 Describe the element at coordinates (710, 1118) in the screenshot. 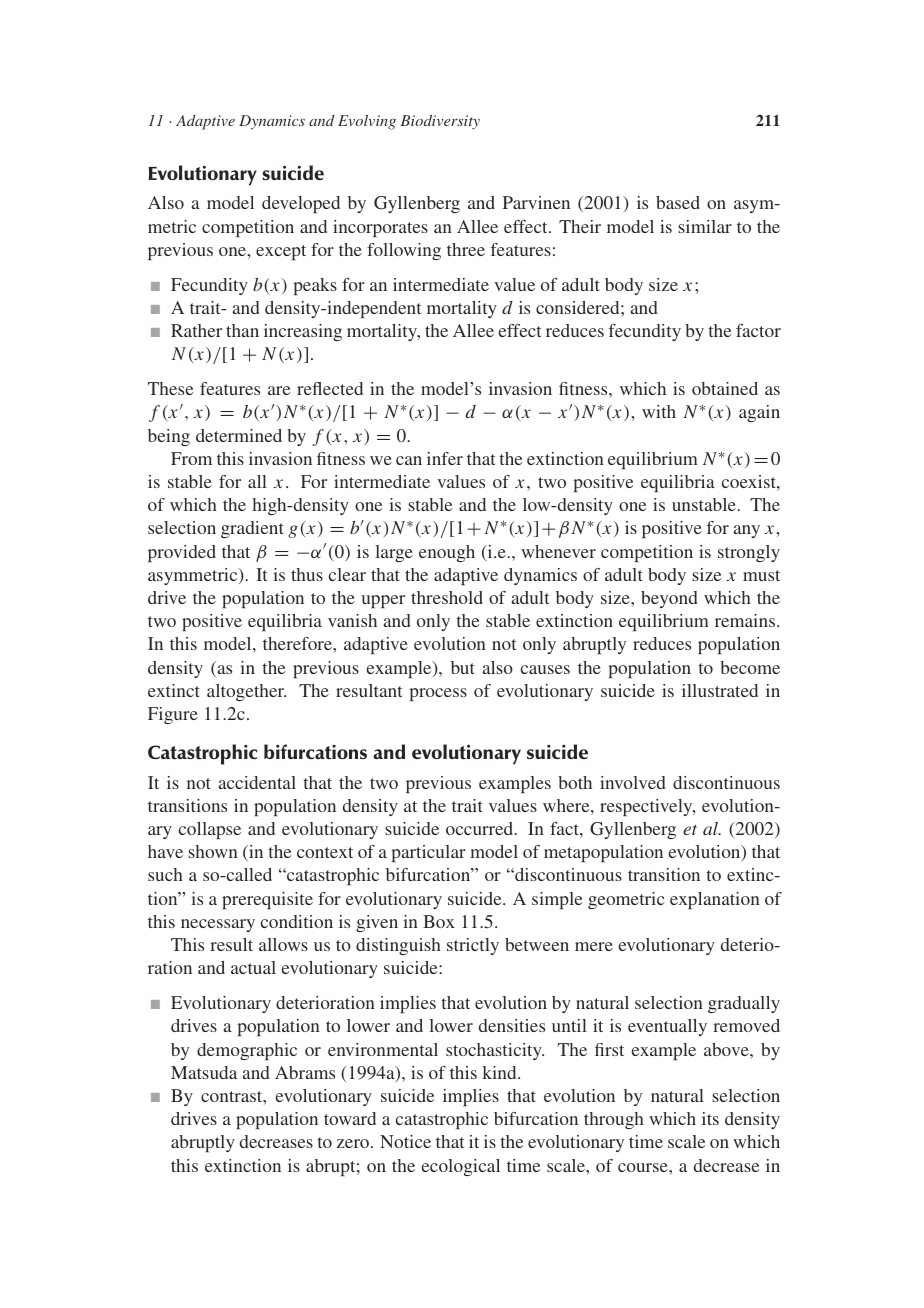

I see `its` at that location.
